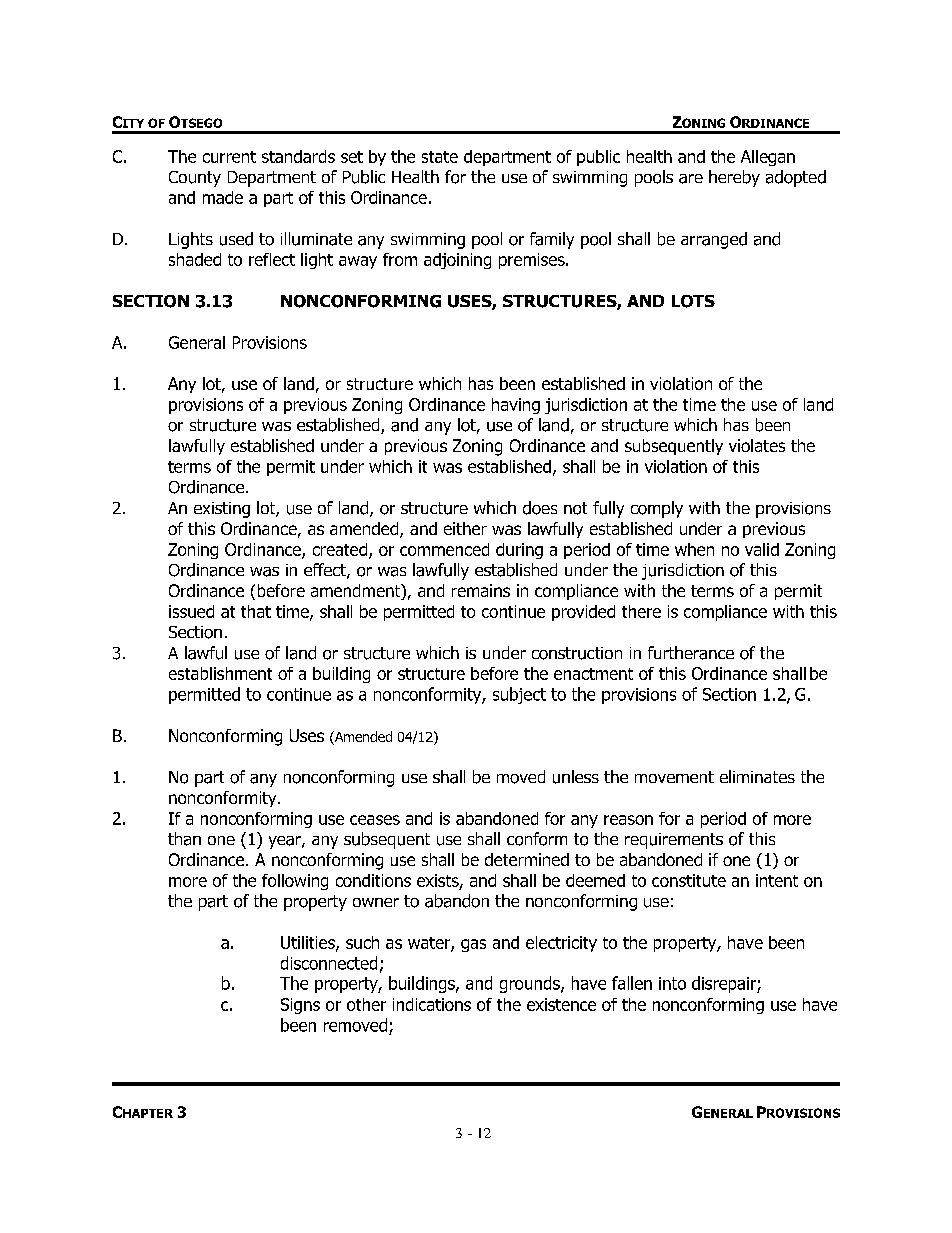 The height and width of the screenshot is (1233, 952). What do you see at coordinates (481, 590) in the screenshot?
I see `remains` at bounding box center [481, 590].
